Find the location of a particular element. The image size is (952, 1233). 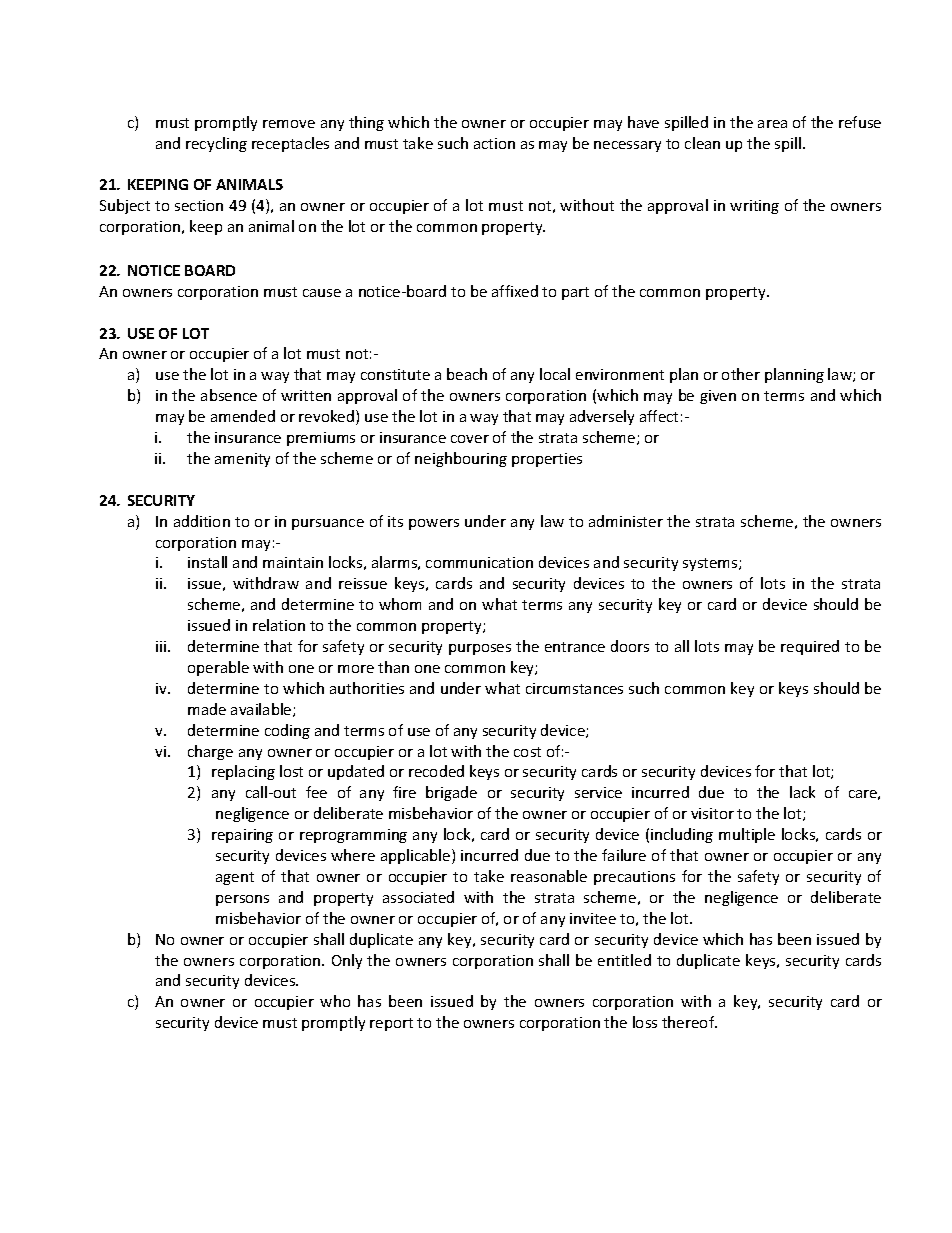

beach is located at coordinates (467, 374).
